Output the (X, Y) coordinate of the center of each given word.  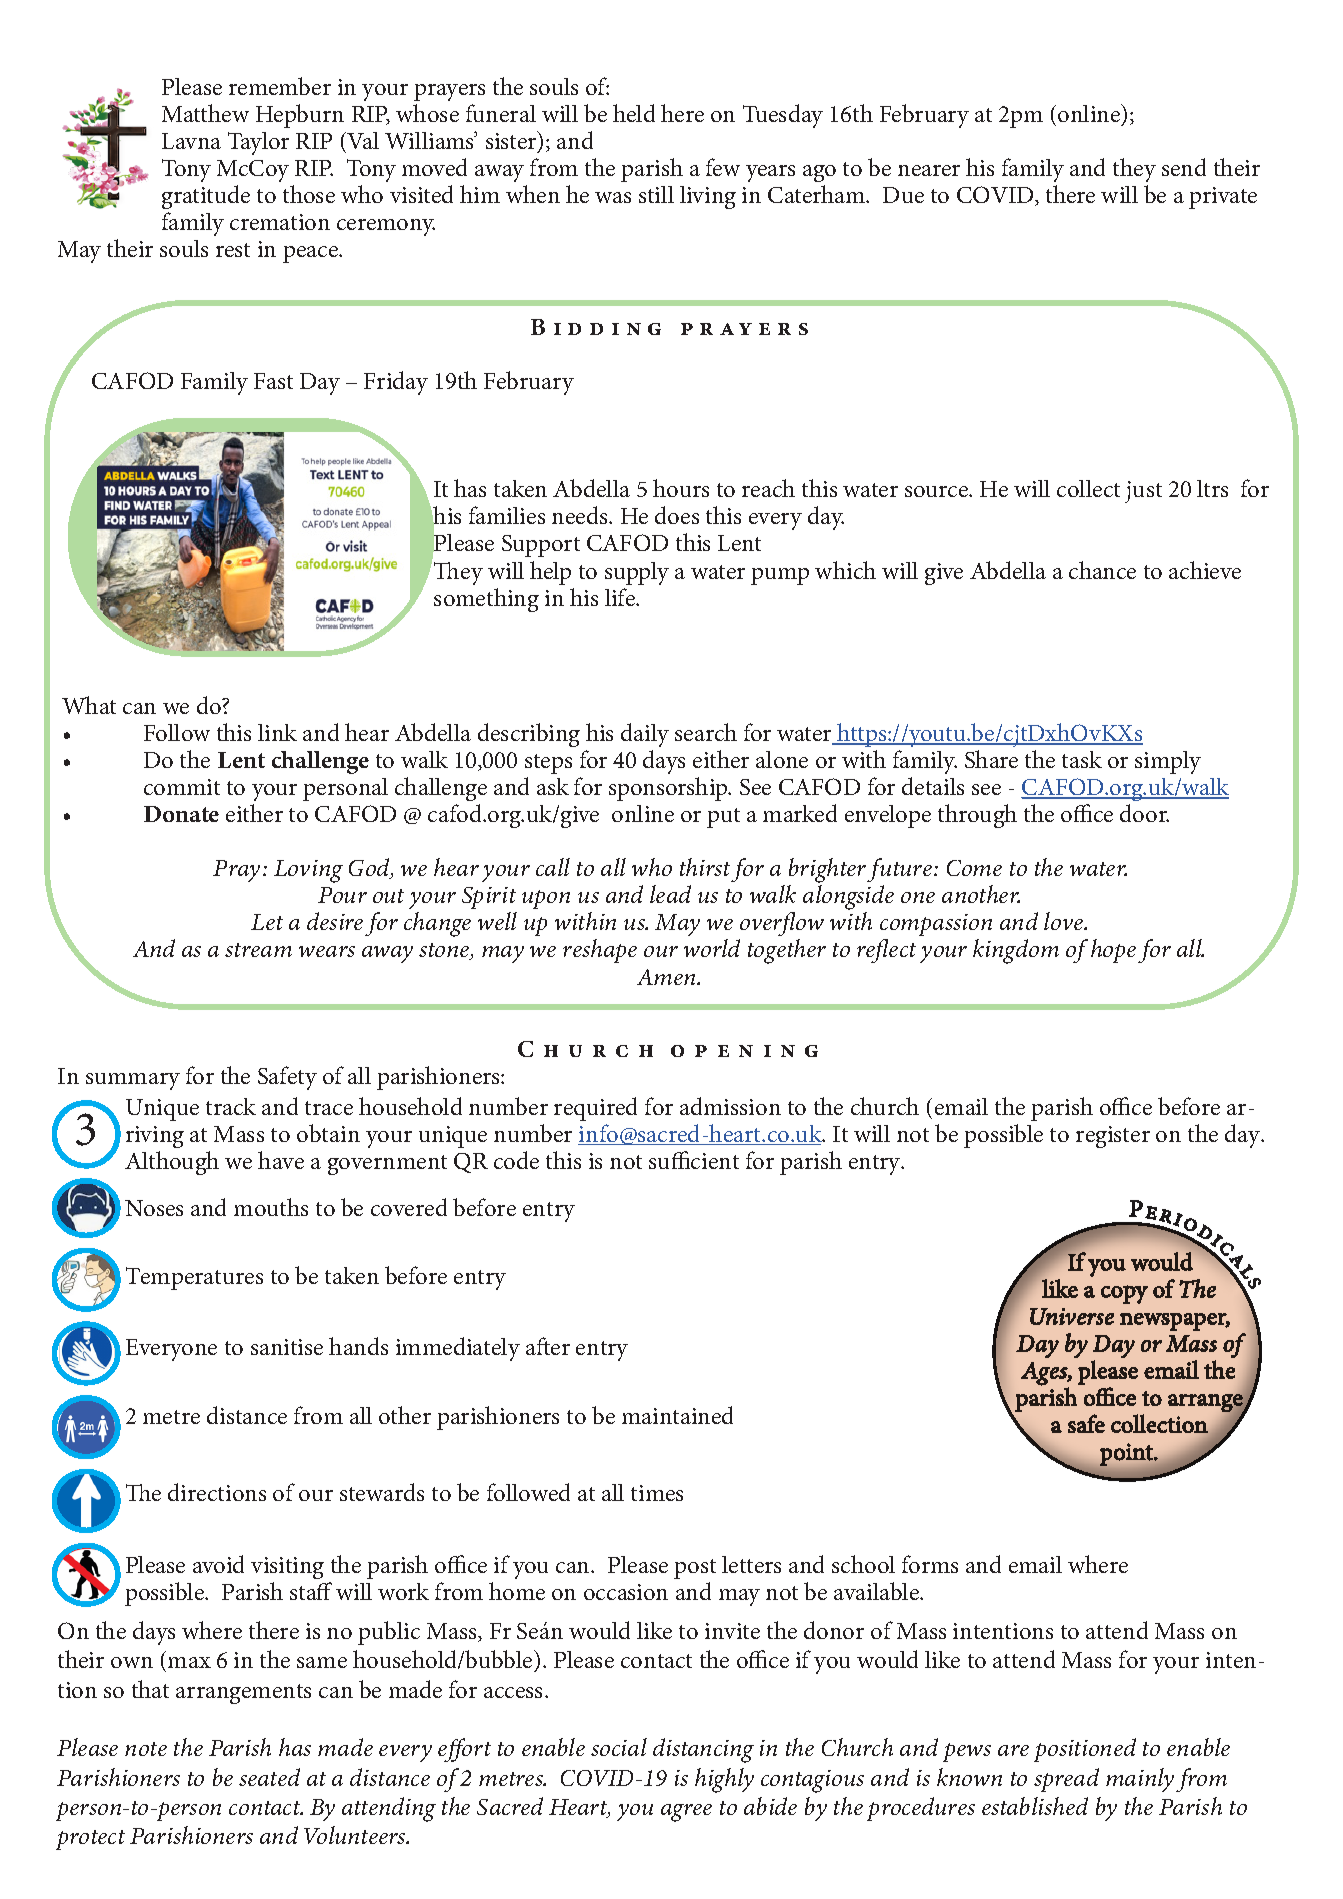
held (634, 113)
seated (269, 1777)
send (1184, 167)
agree (686, 1813)
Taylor (258, 143)
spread (1066, 1780)
